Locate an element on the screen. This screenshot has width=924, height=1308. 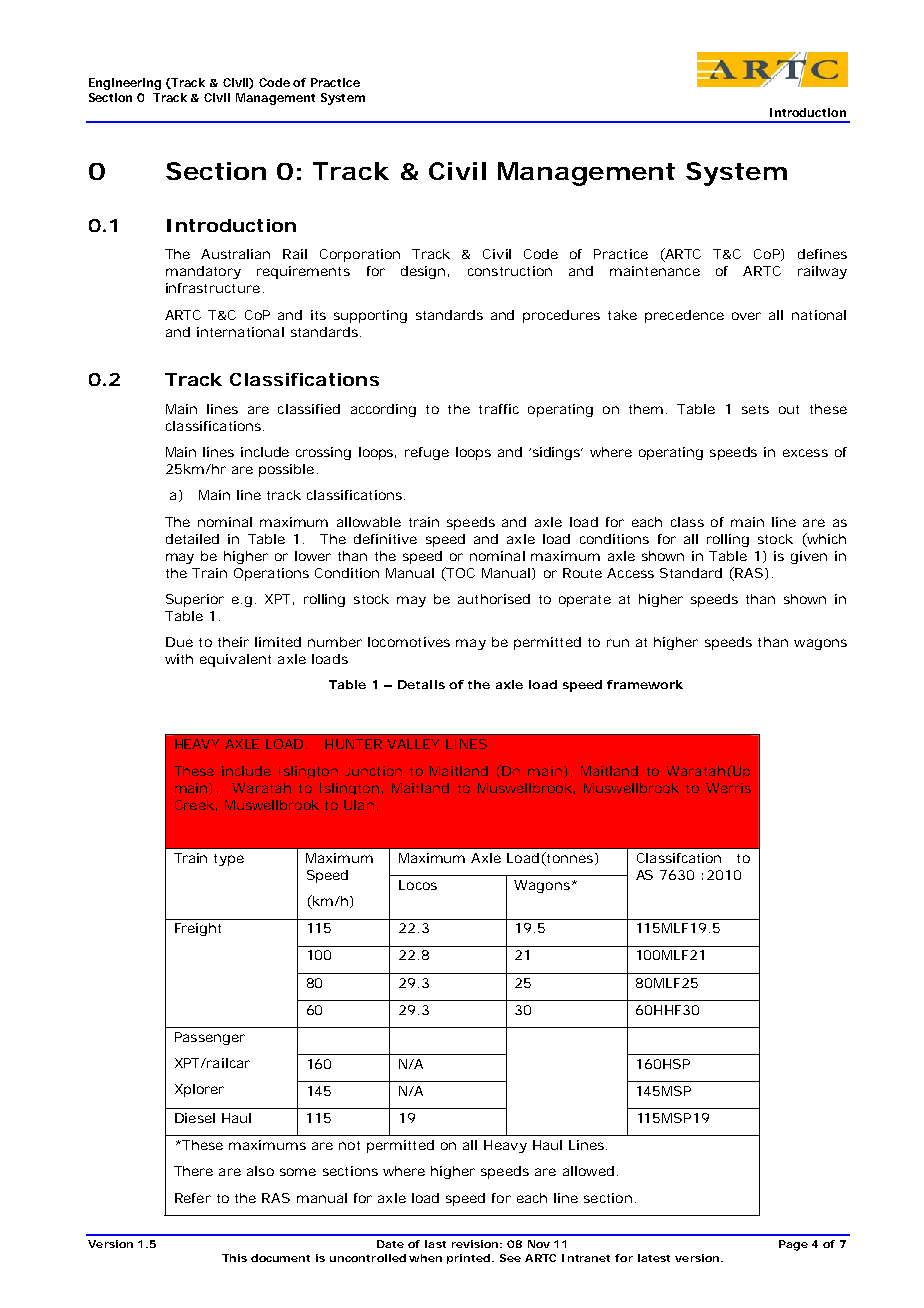
Details is located at coordinates (421, 684).
